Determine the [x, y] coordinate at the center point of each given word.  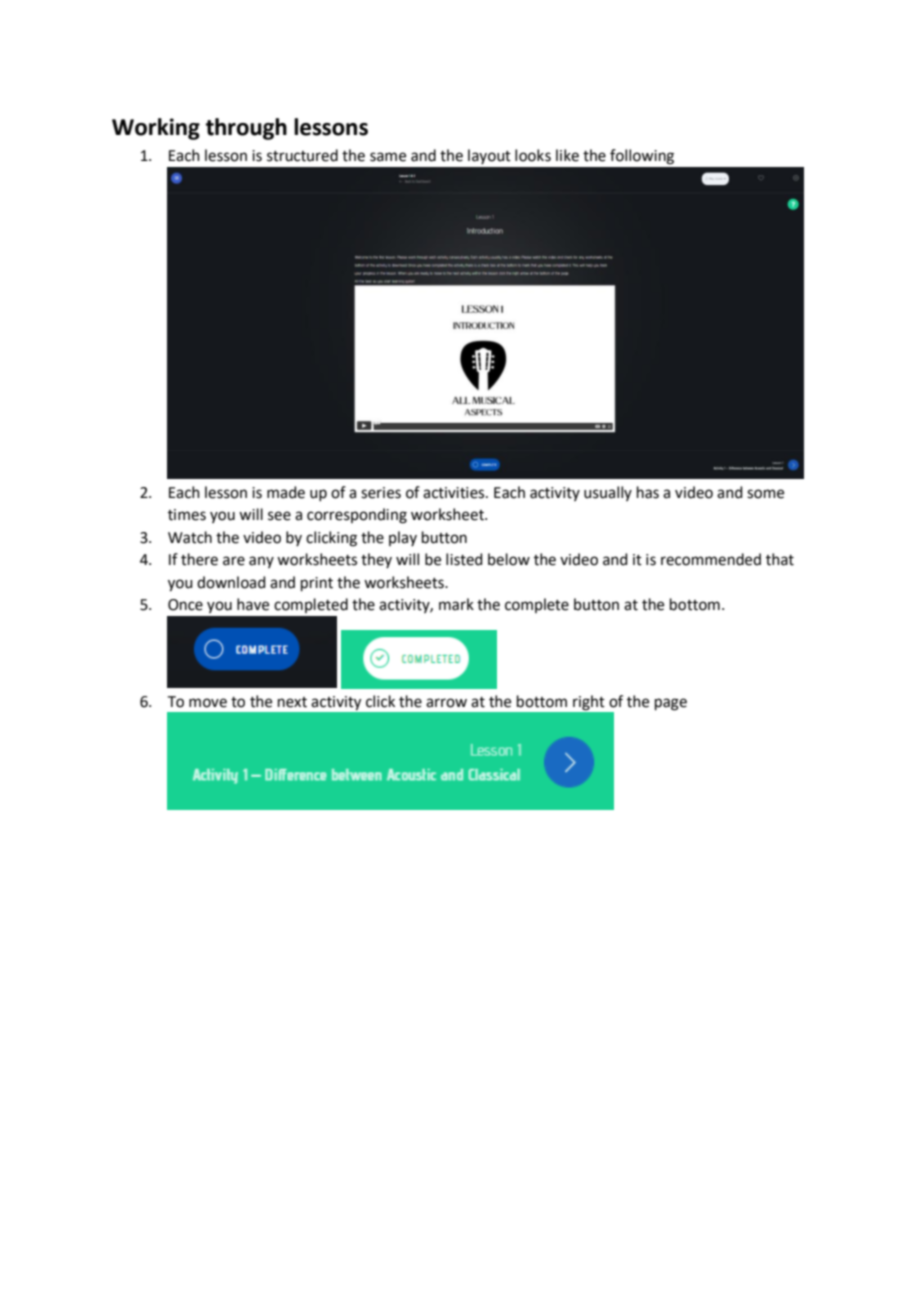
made [286, 492]
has [648, 492]
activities [455, 493]
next [292, 702]
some [765, 494]
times [187, 515]
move [208, 703]
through [246, 129]
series [381, 493]
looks [533, 155]
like [567, 155]
